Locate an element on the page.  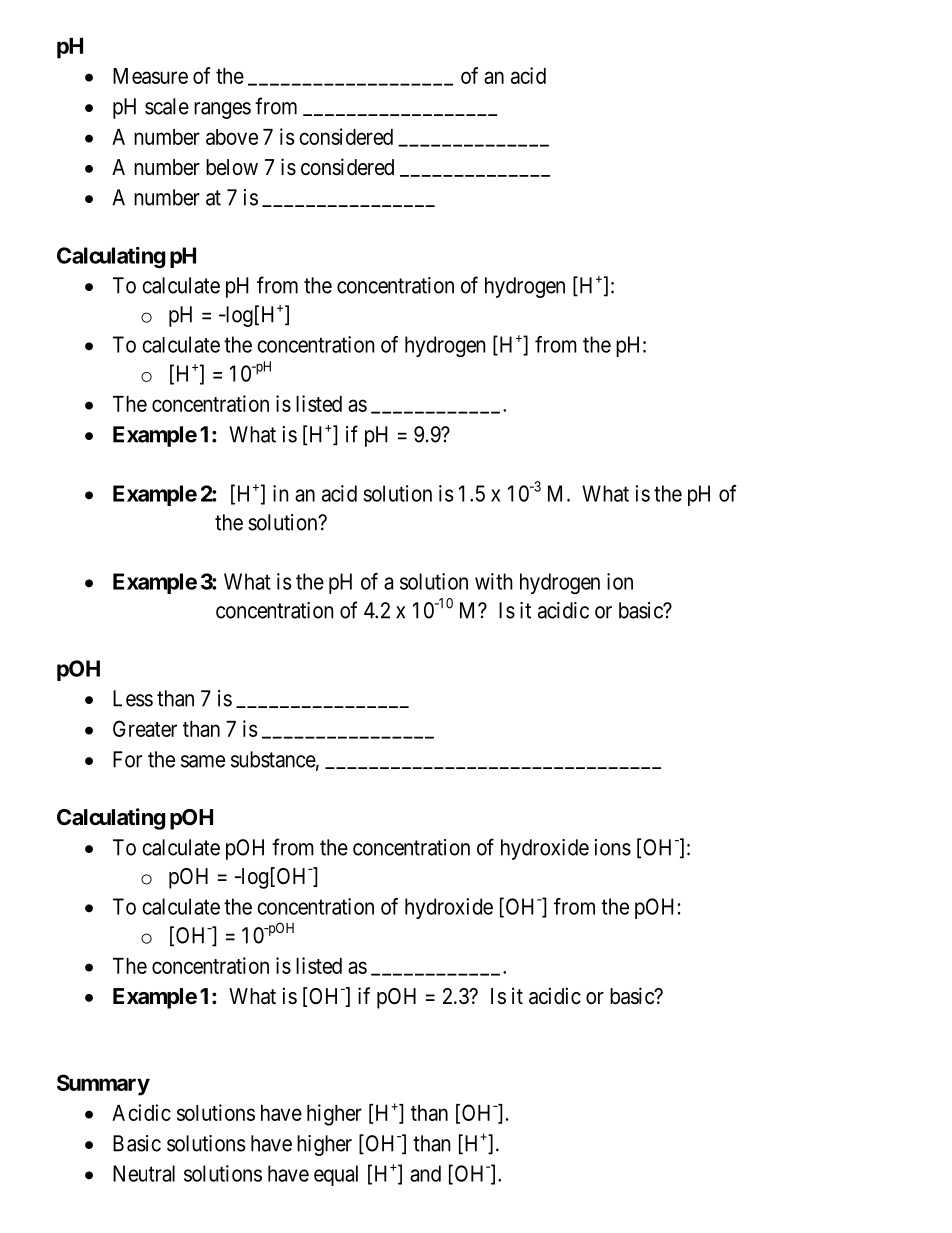
For is located at coordinates (127, 759).
